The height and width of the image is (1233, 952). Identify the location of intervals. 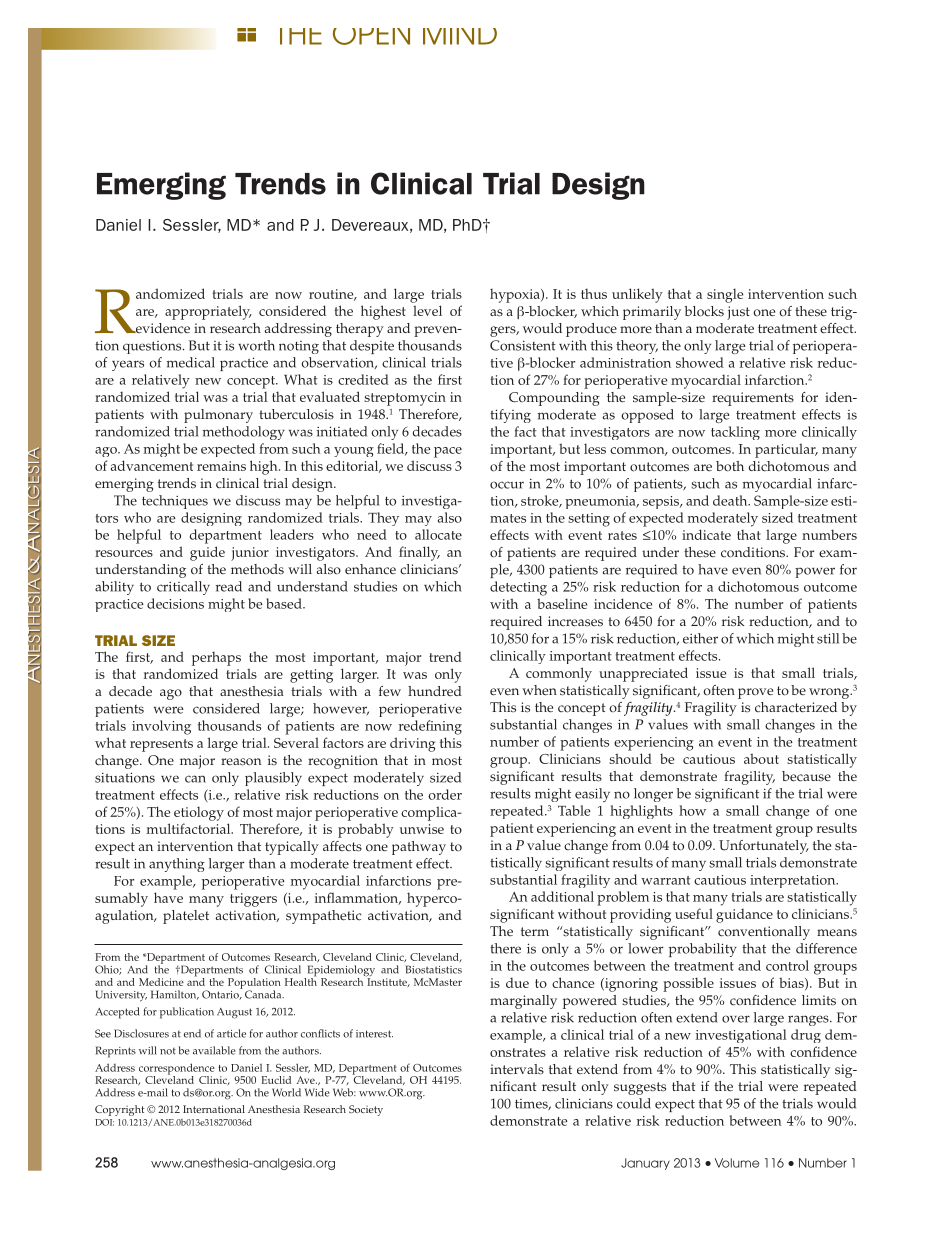
(517, 1069).
